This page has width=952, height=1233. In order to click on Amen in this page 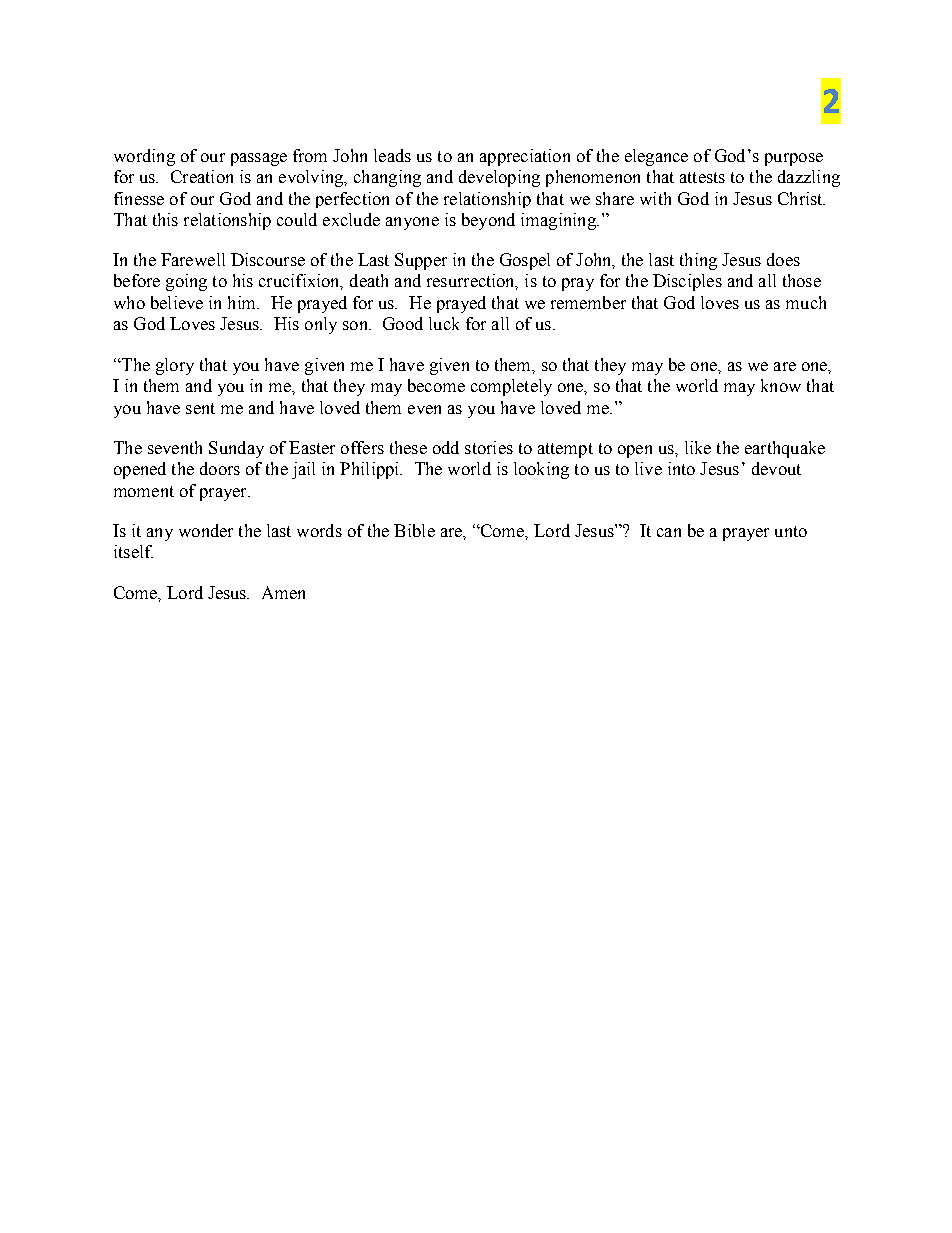, I will do `click(283, 592)`.
